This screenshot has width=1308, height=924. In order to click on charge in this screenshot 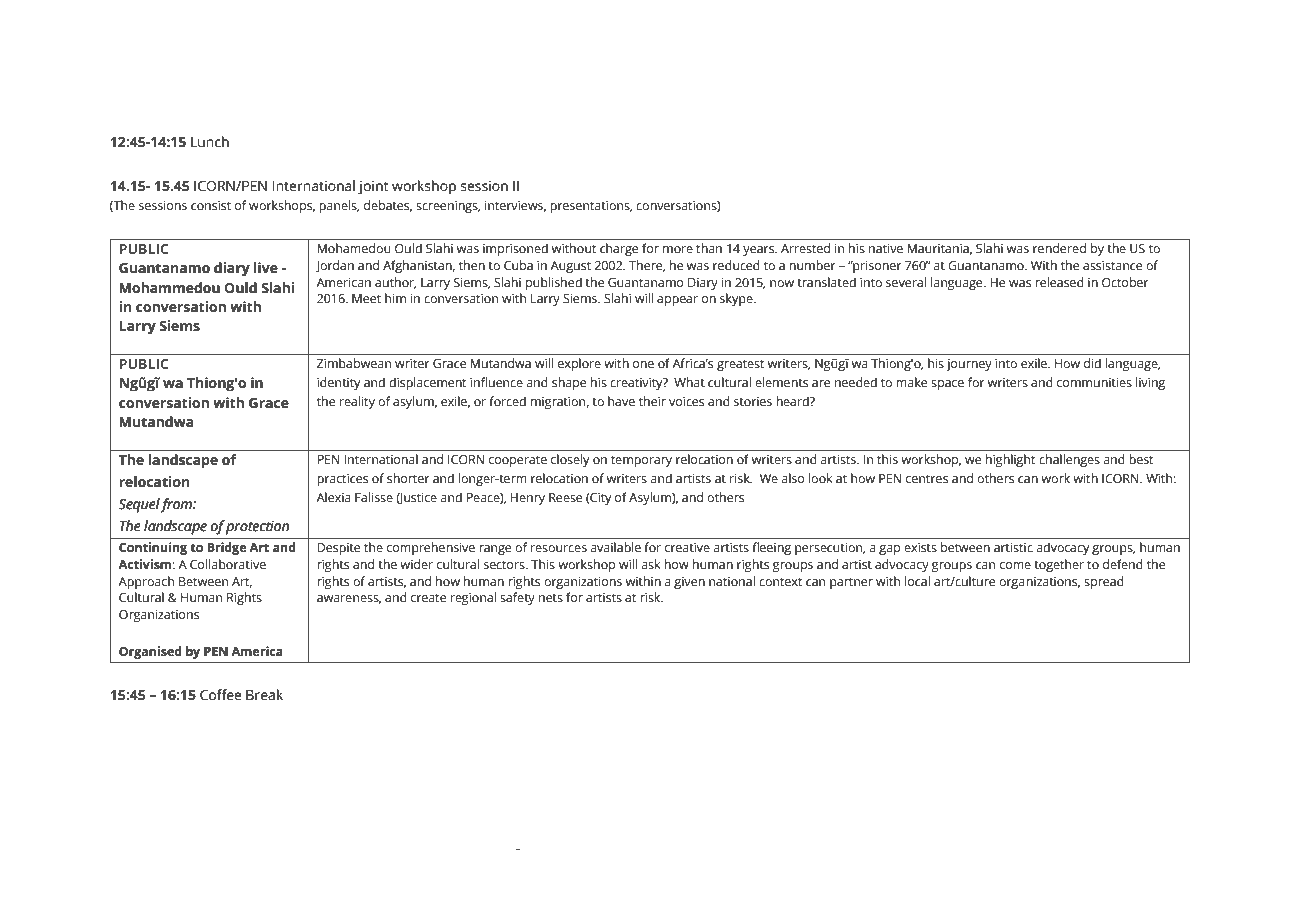, I will do `click(619, 249)`.
